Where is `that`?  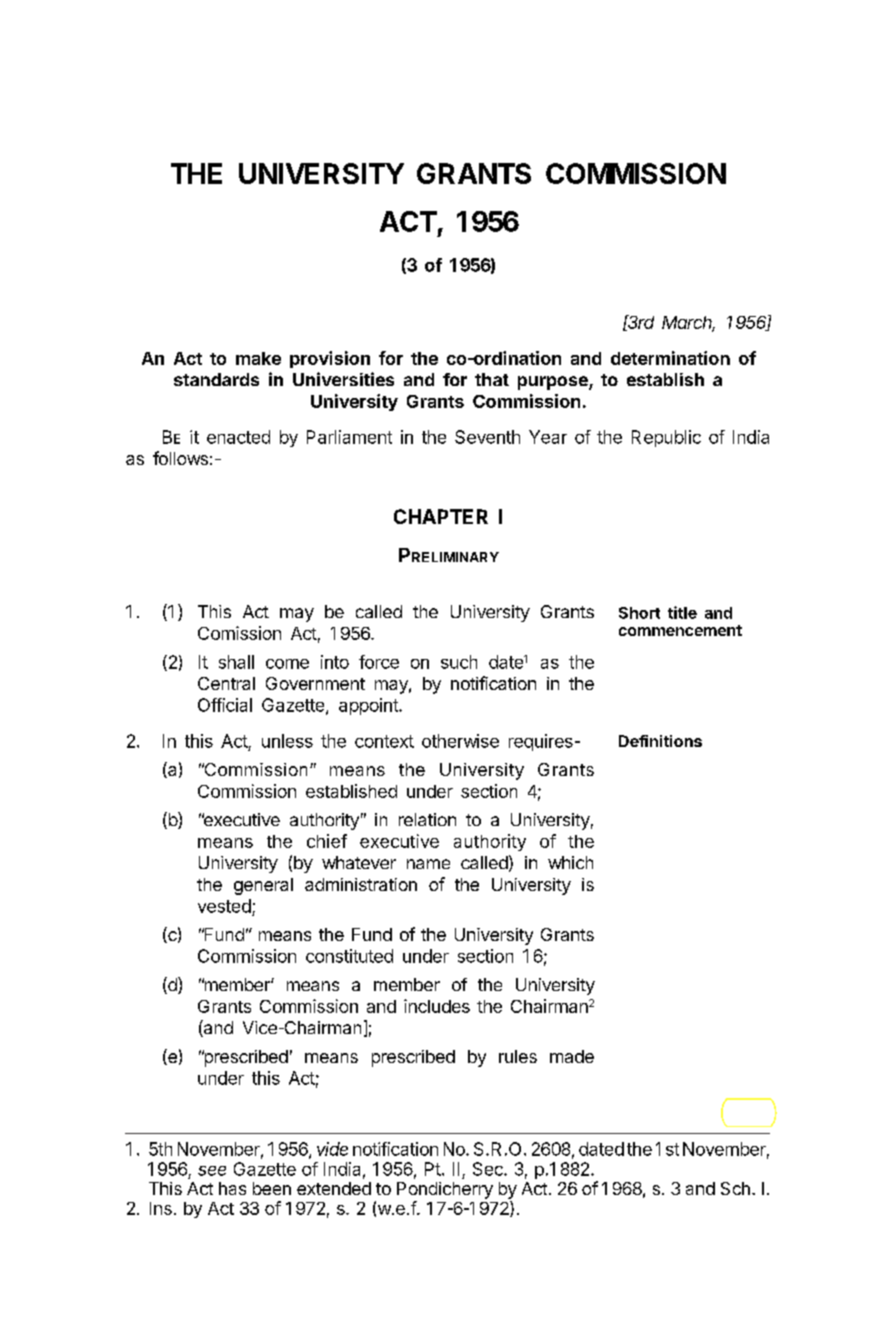
that is located at coordinates (492, 379).
